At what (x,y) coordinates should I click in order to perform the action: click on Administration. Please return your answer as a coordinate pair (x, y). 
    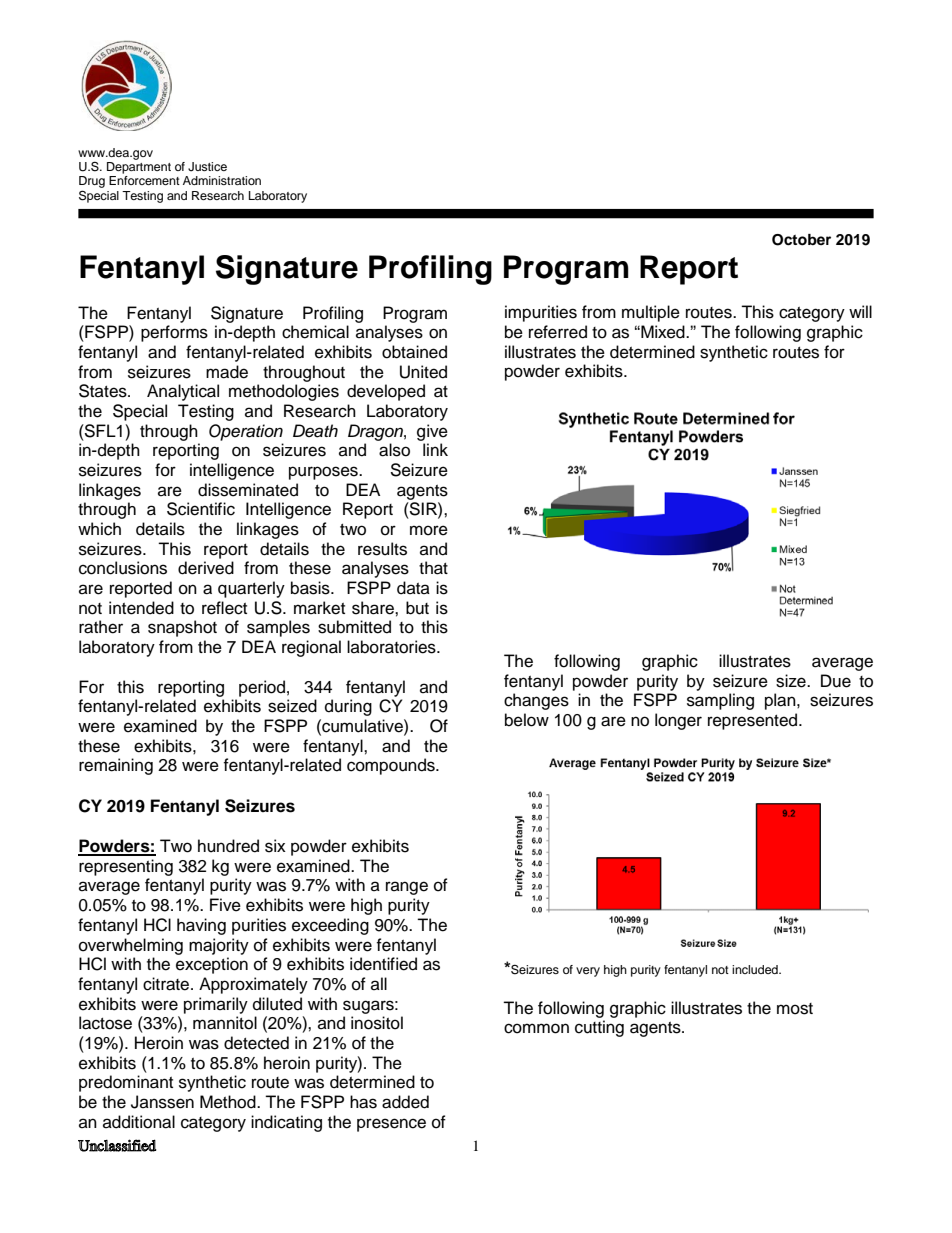
    Looking at the image, I should click on (222, 180).
